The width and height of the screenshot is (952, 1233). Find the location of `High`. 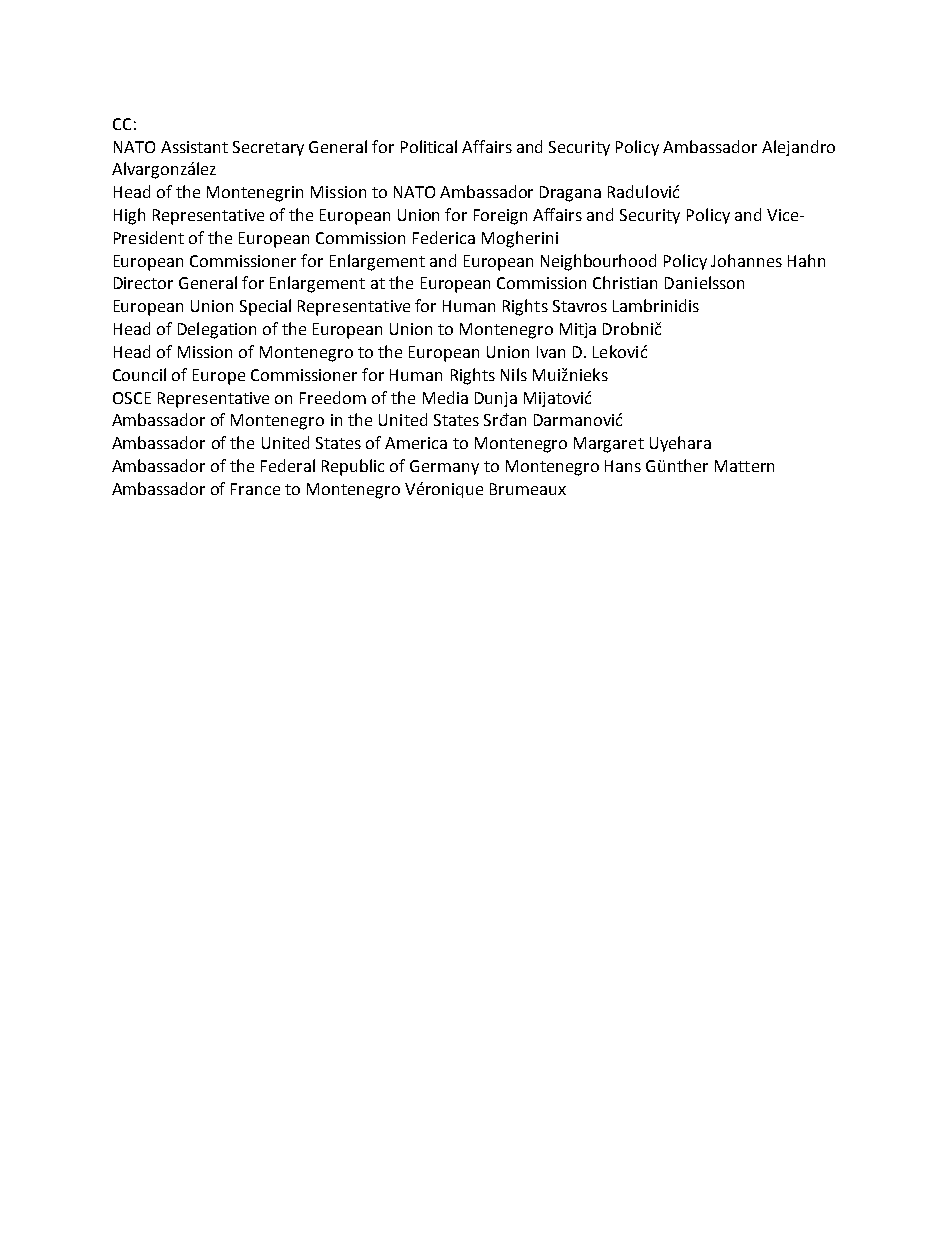

High is located at coordinates (129, 216).
